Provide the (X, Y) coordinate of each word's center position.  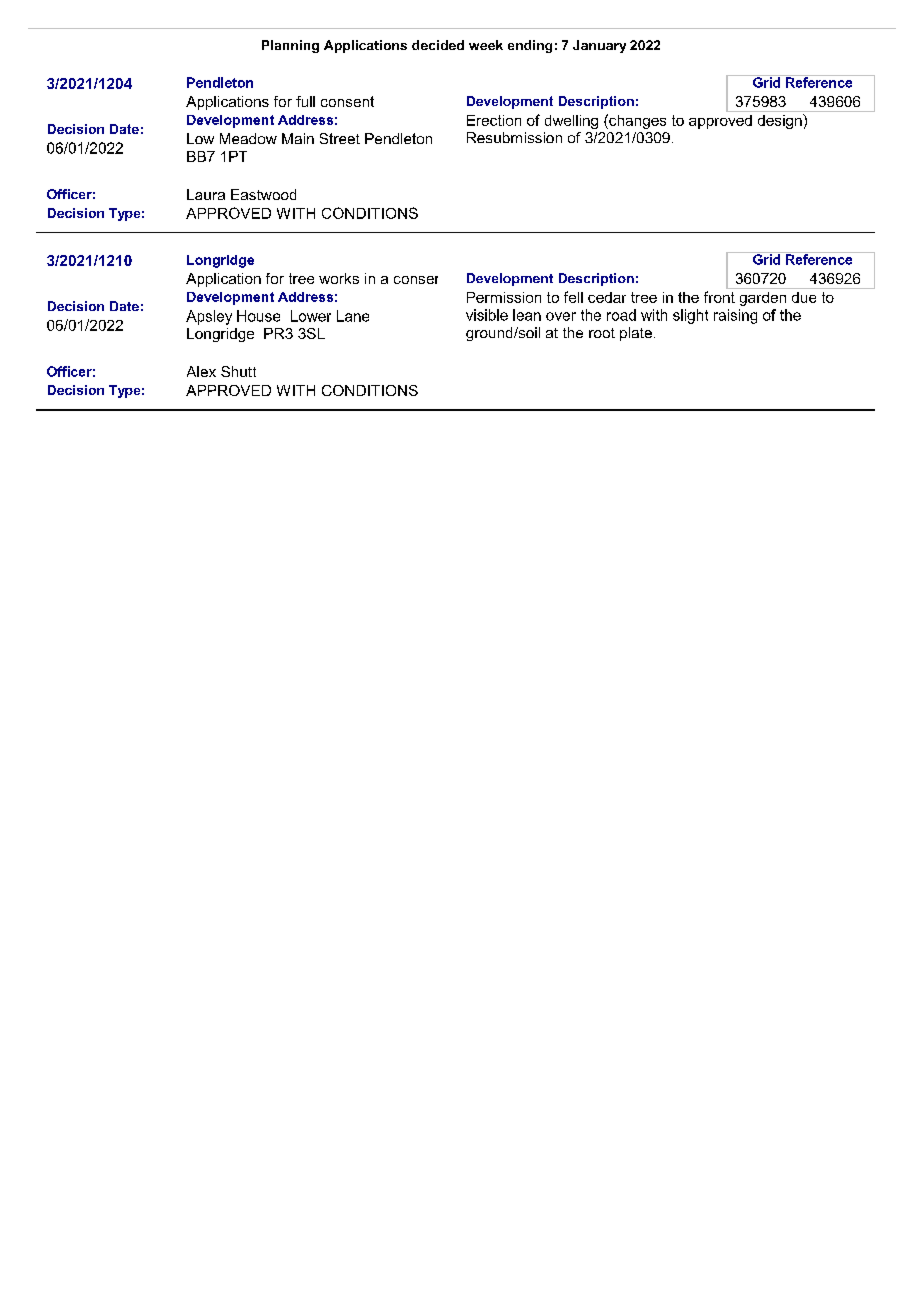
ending (530, 46)
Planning (290, 46)
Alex (201, 371)
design (781, 121)
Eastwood (263, 194)
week (486, 45)
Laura (206, 194)
